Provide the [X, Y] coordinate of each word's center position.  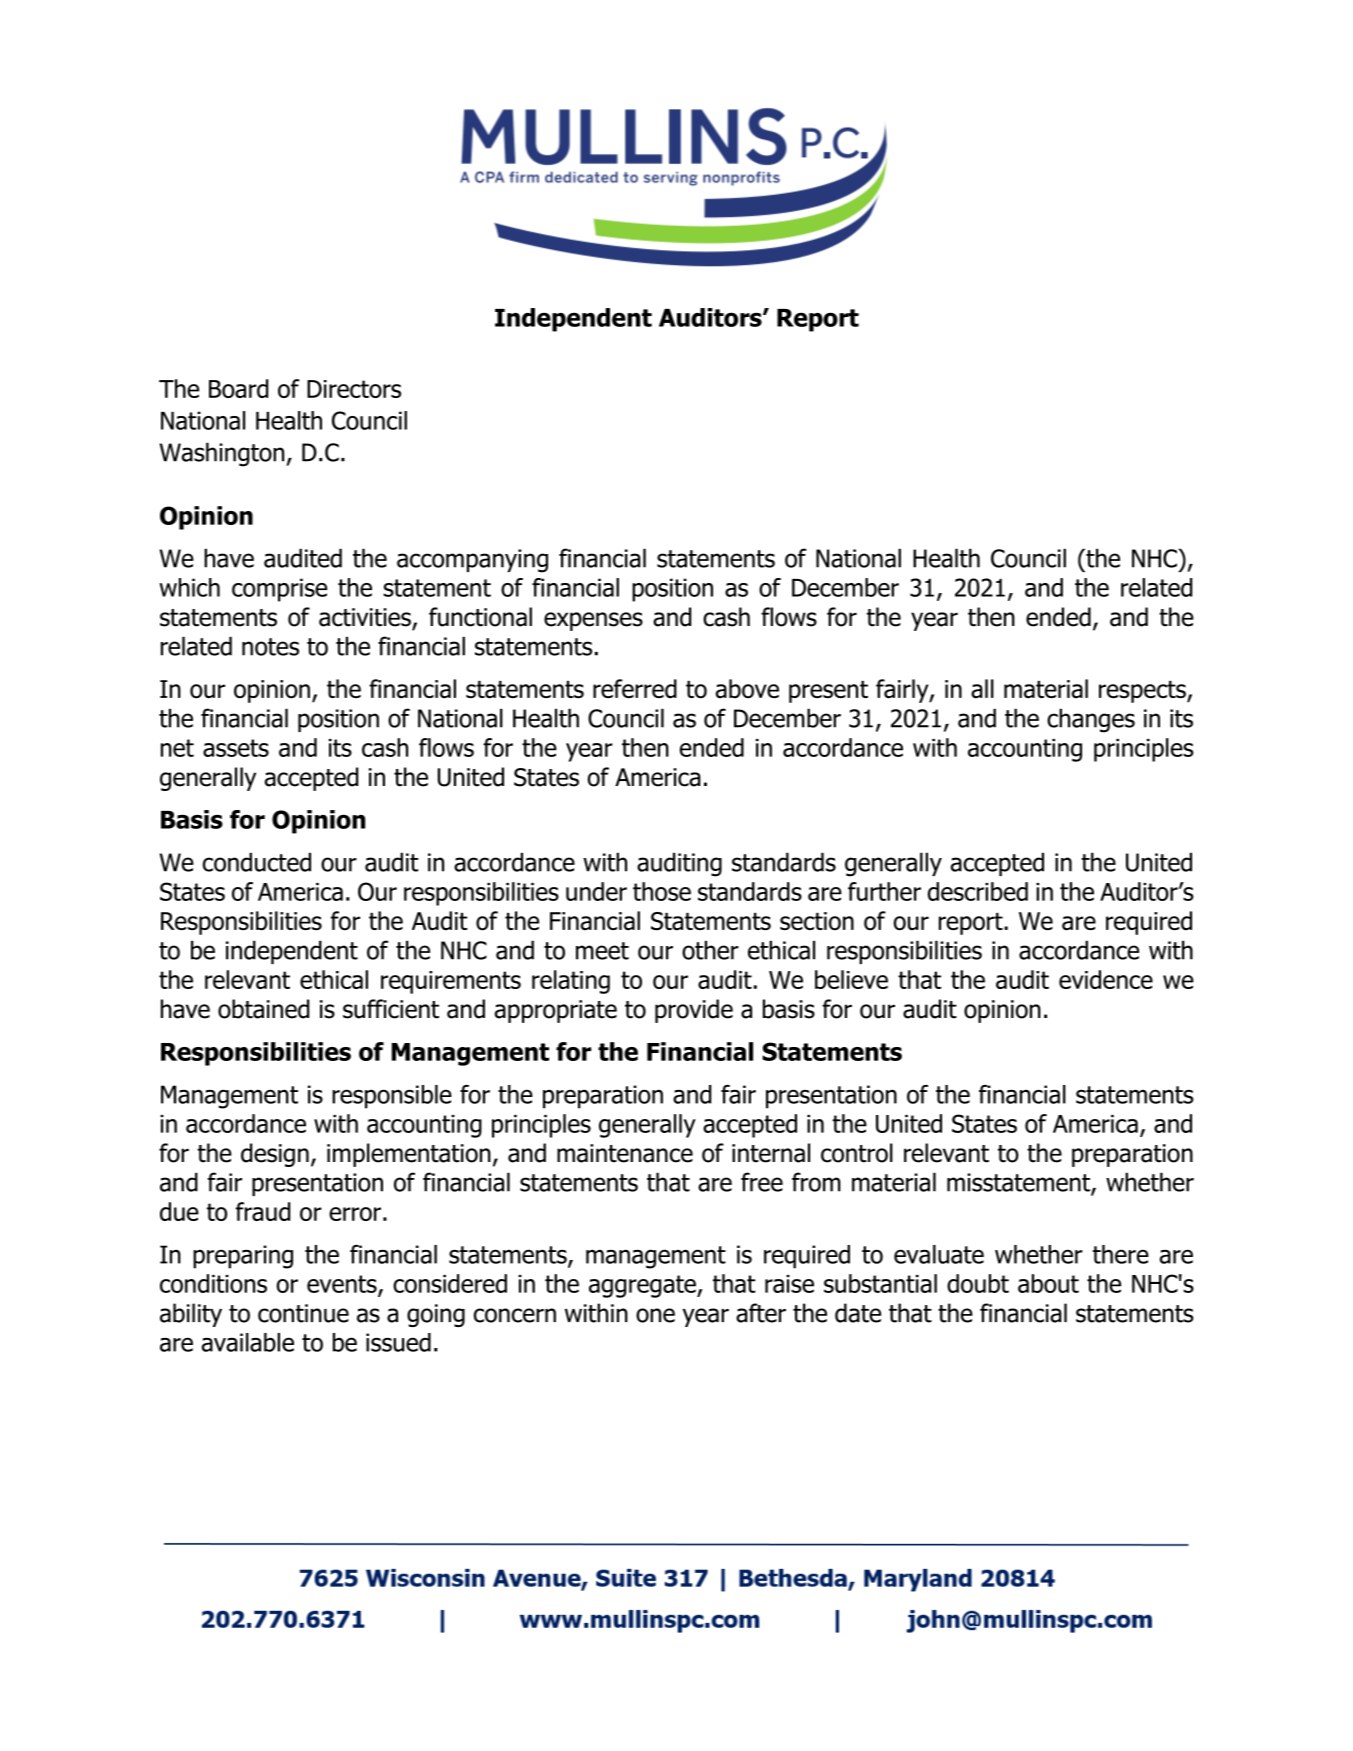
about [1048, 1283]
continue [303, 1313]
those [662, 891]
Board [238, 388]
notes [270, 647]
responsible [392, 1097]
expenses [593, 621]
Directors [354, 389]
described [978, 891]
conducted [257, 862]
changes [1091, 720]
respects [1143, 692]
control [857, 1153]
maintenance [625, 1153]
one [655, 1315]
